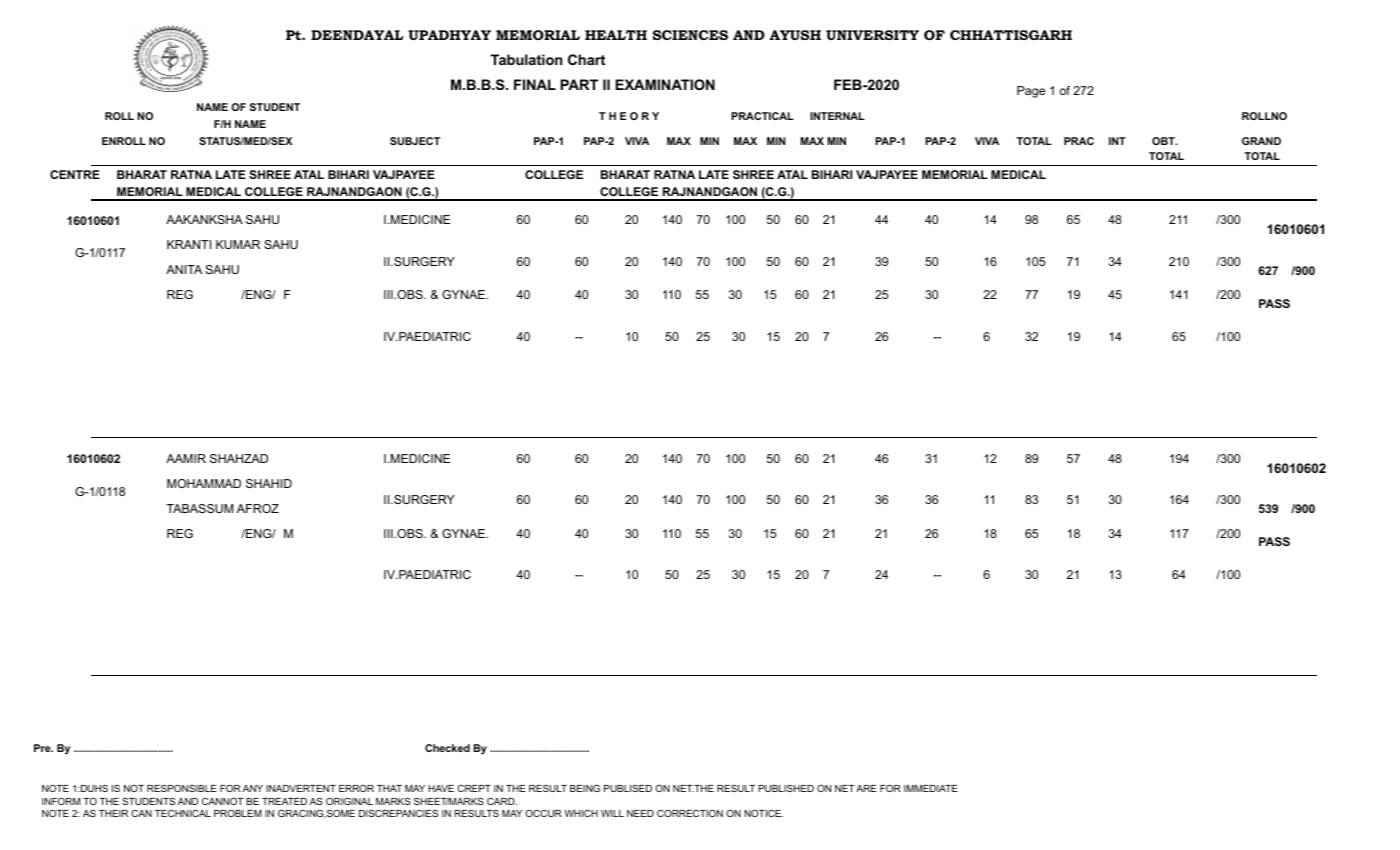  Describe the element at coordinates (1011, 35) in the page. I see `CHHATTISGARH` at that location.
